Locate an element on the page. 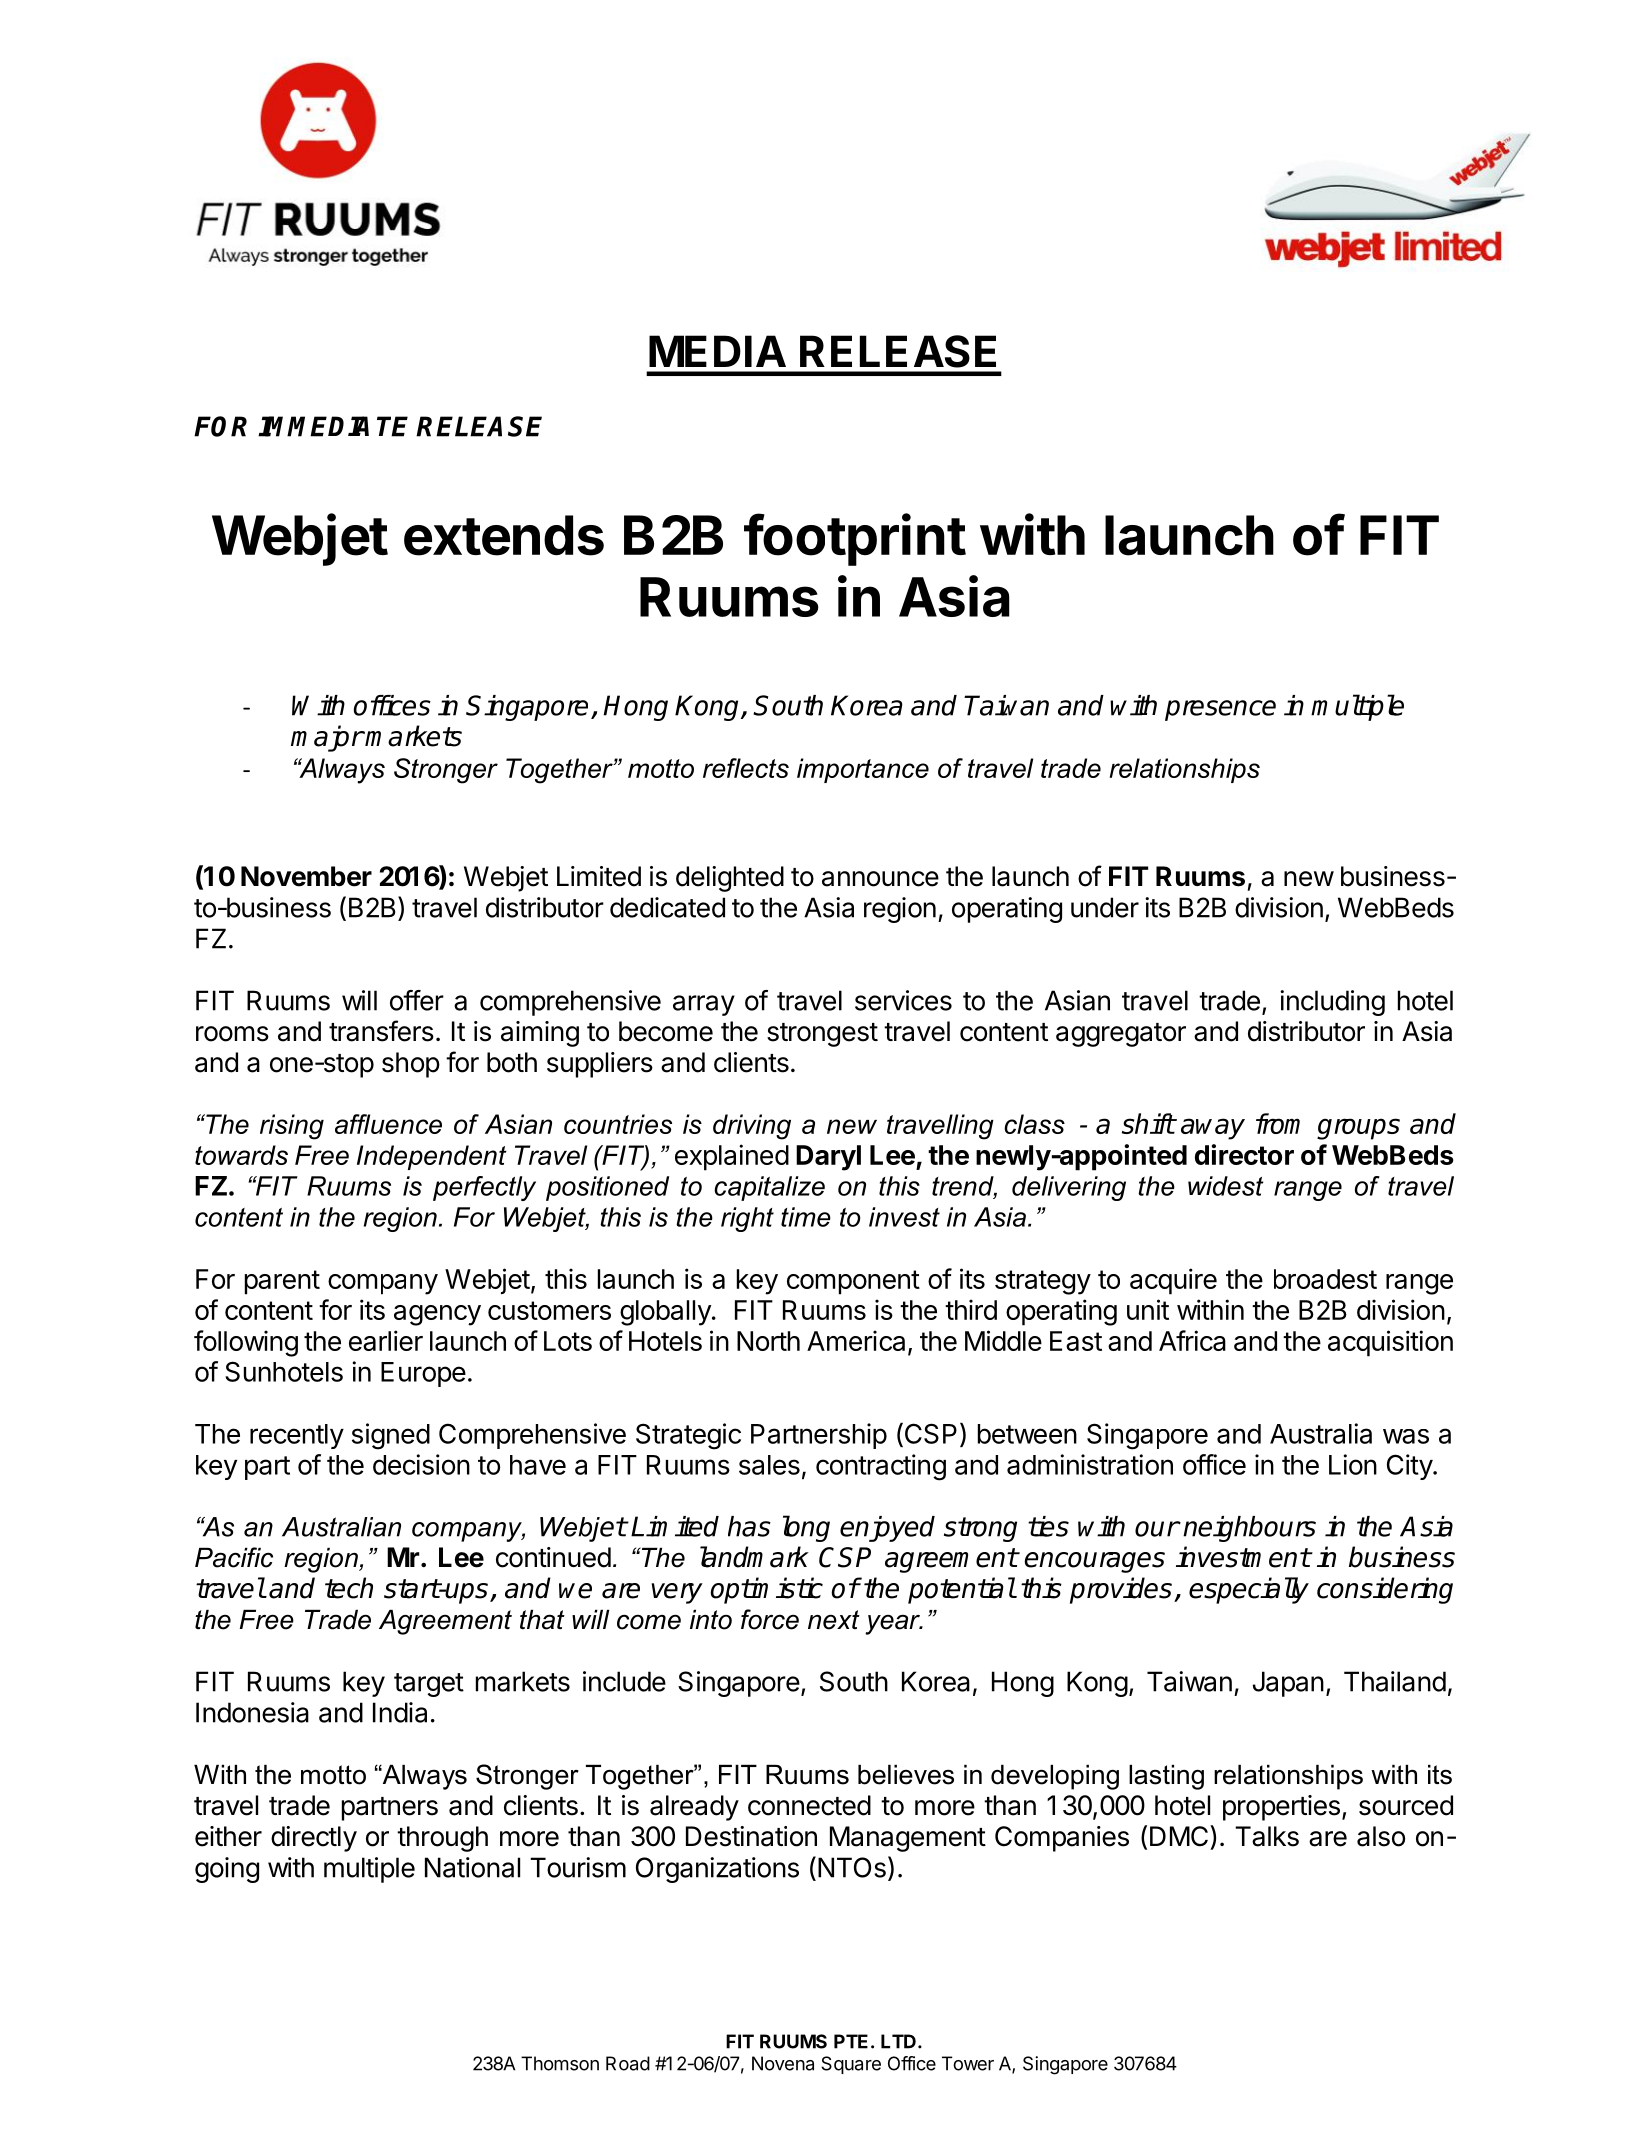 Image resolution: width=1648 pixels, height=2132 pixels. earlier is located at coordinates (386, 1340).
